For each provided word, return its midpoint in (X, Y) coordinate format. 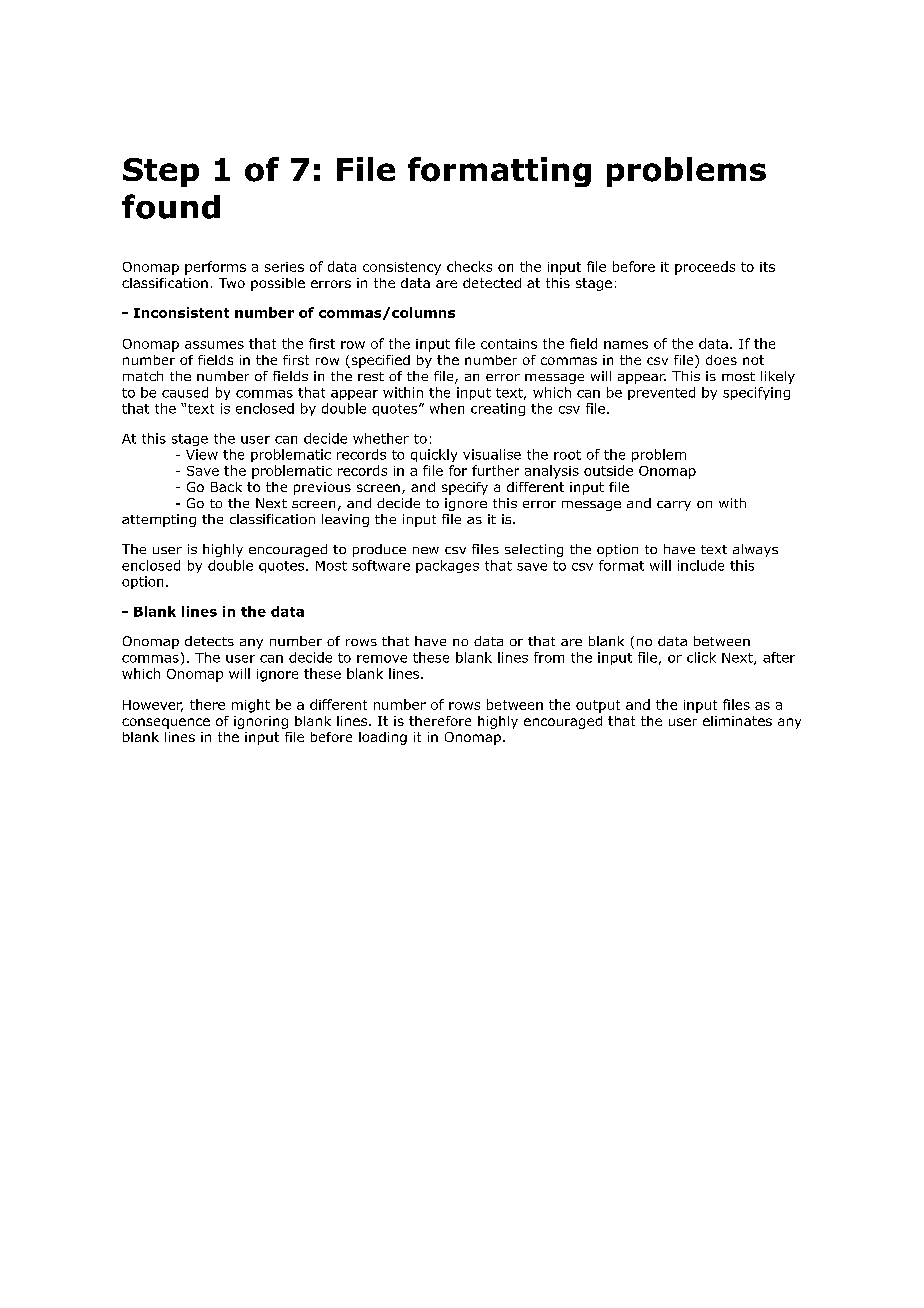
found (171, 206)
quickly (434, 455)
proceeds (705, 268)
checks (469, 266)
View (202, 454)
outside (608, 470)
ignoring (261, 722)
